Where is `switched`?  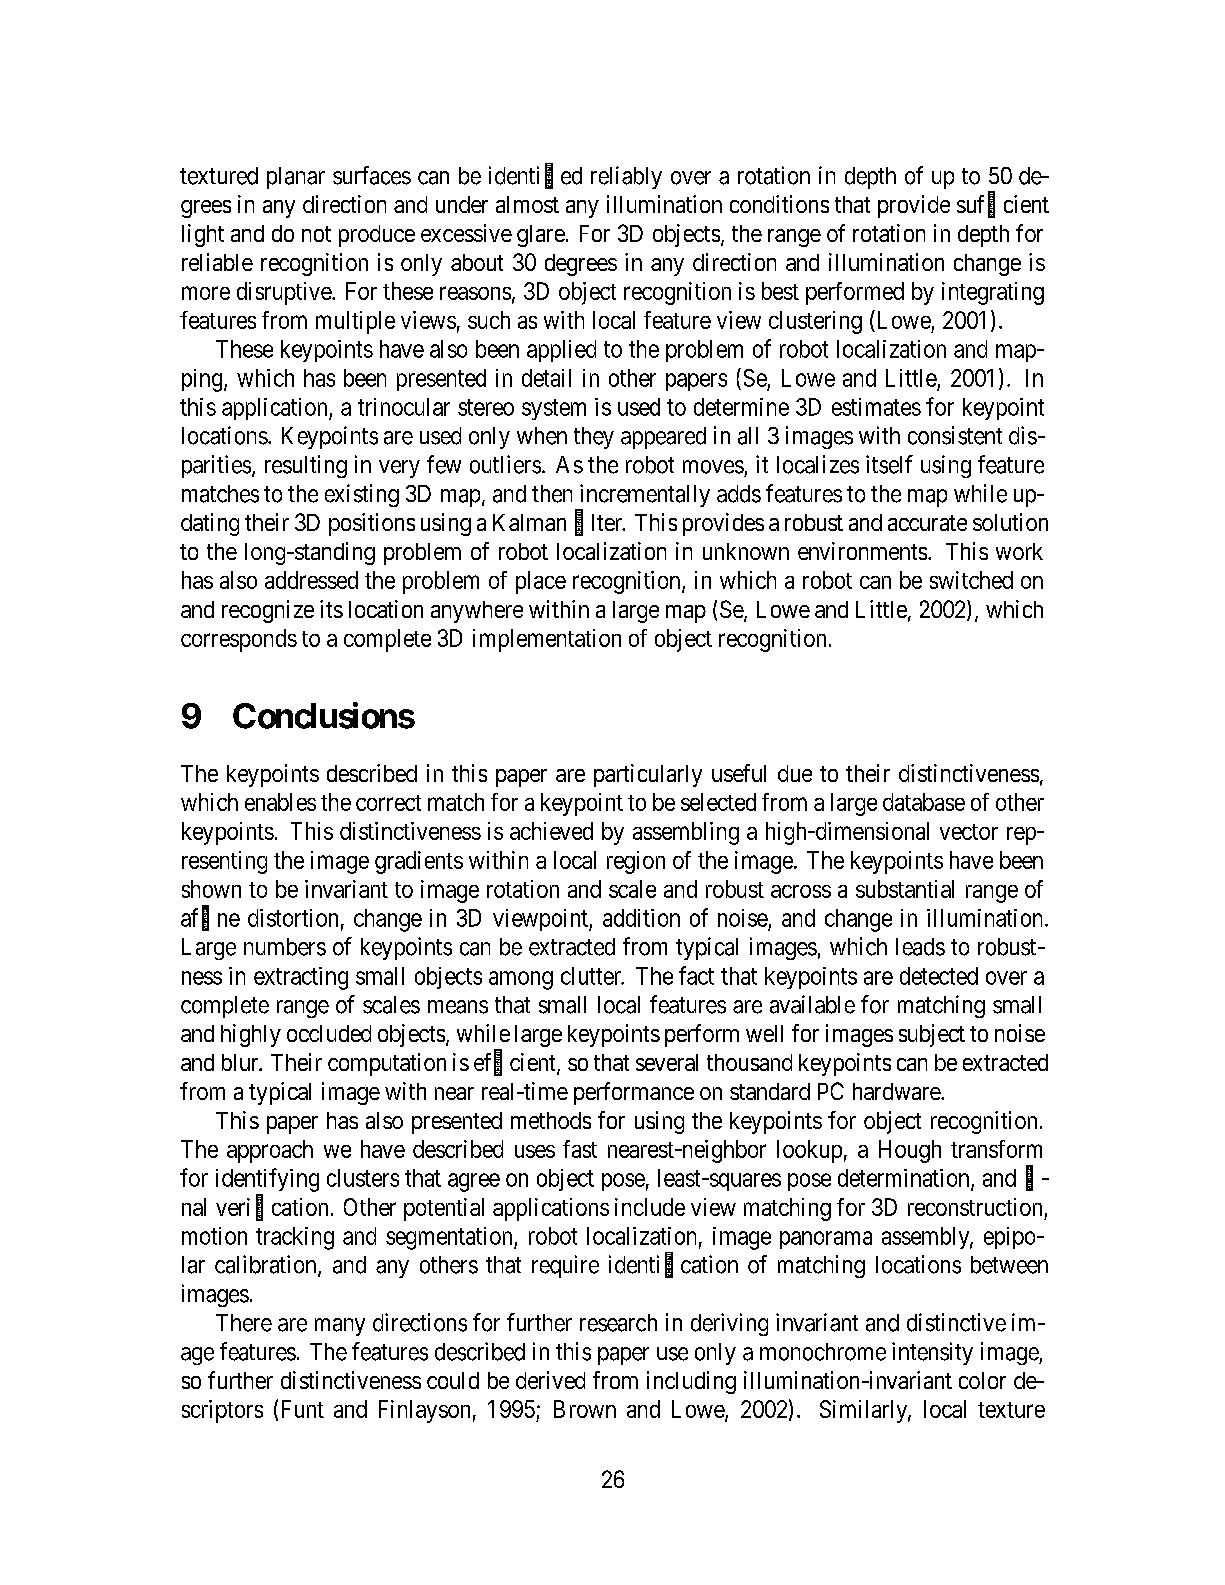
switched is located at coordinates (971, 580).
